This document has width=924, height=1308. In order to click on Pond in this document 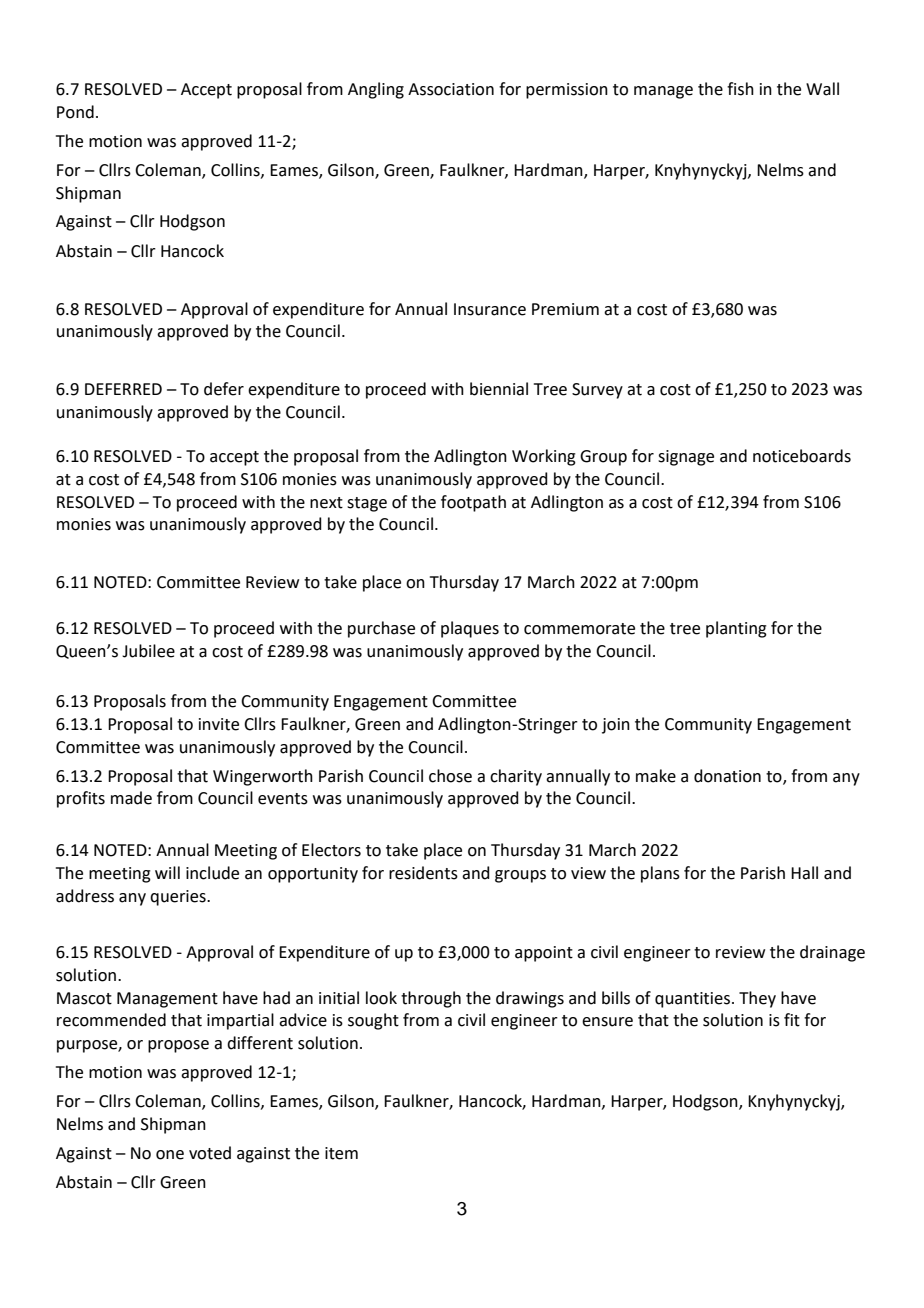, I will do `click(75, 112)`.
